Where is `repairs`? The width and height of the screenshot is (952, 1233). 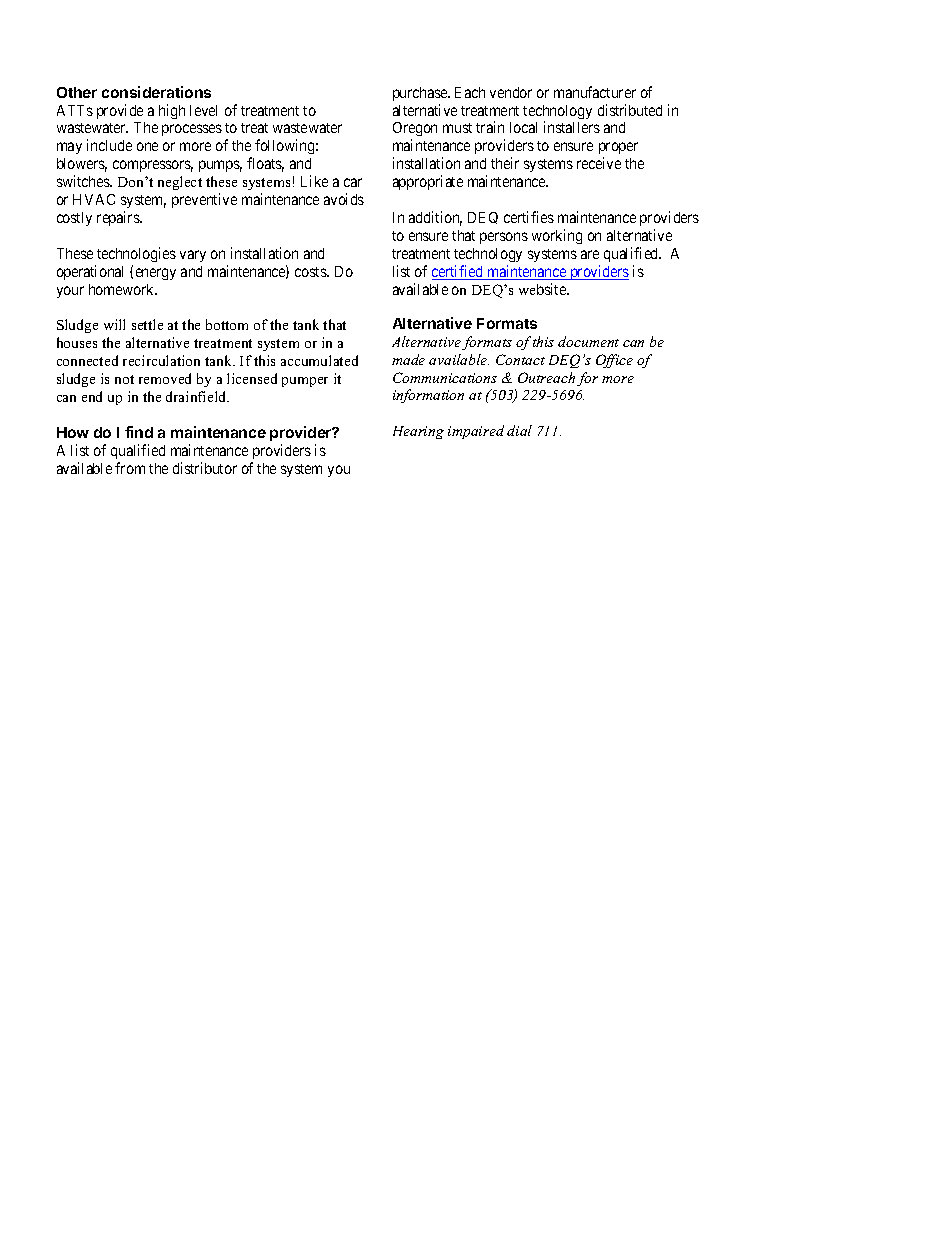 repairs is located at coordinates (119, 218).
